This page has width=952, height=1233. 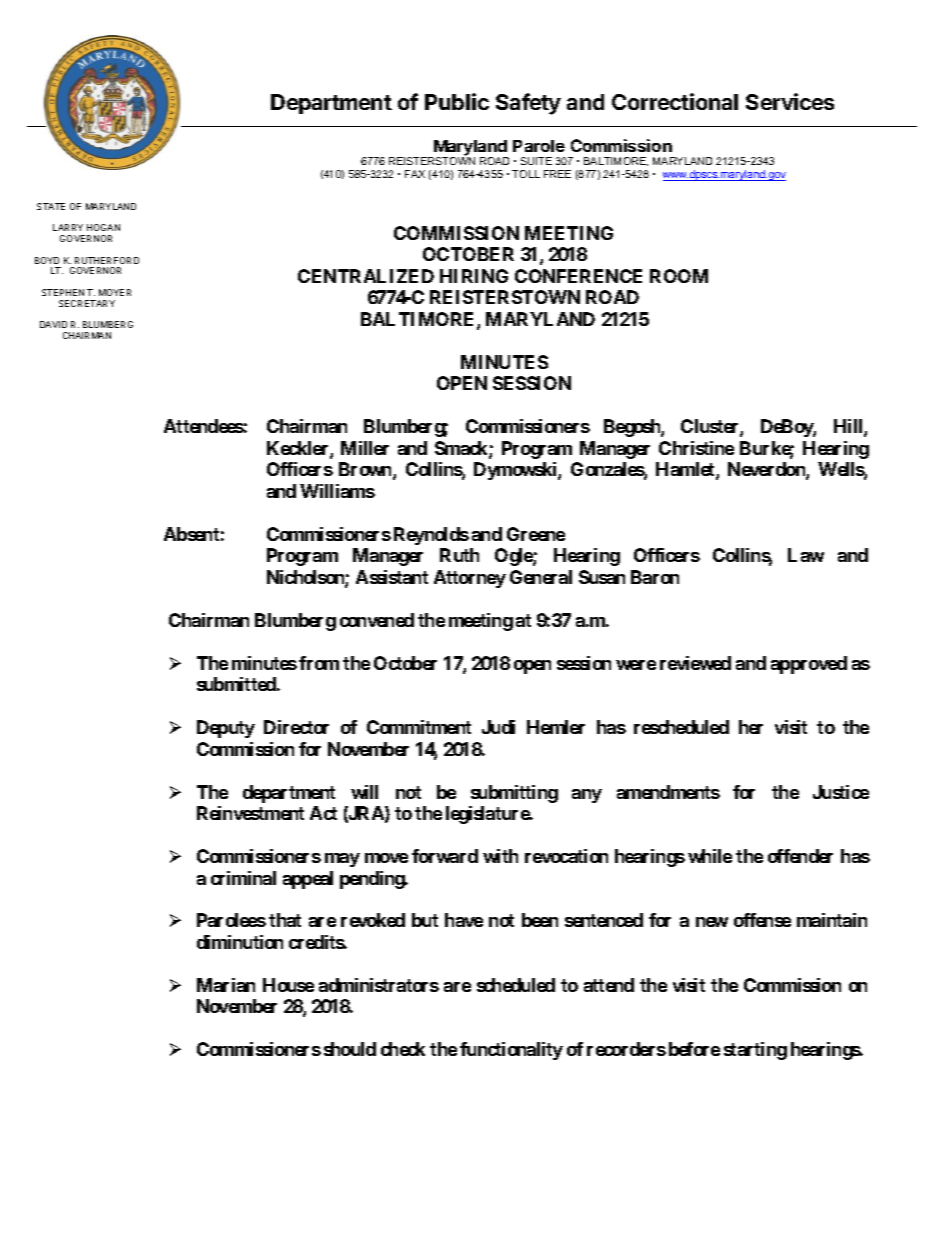 What do you see at coordinates (790, 101) in the page?
I see `Services` at bounding box center [790, 101].
